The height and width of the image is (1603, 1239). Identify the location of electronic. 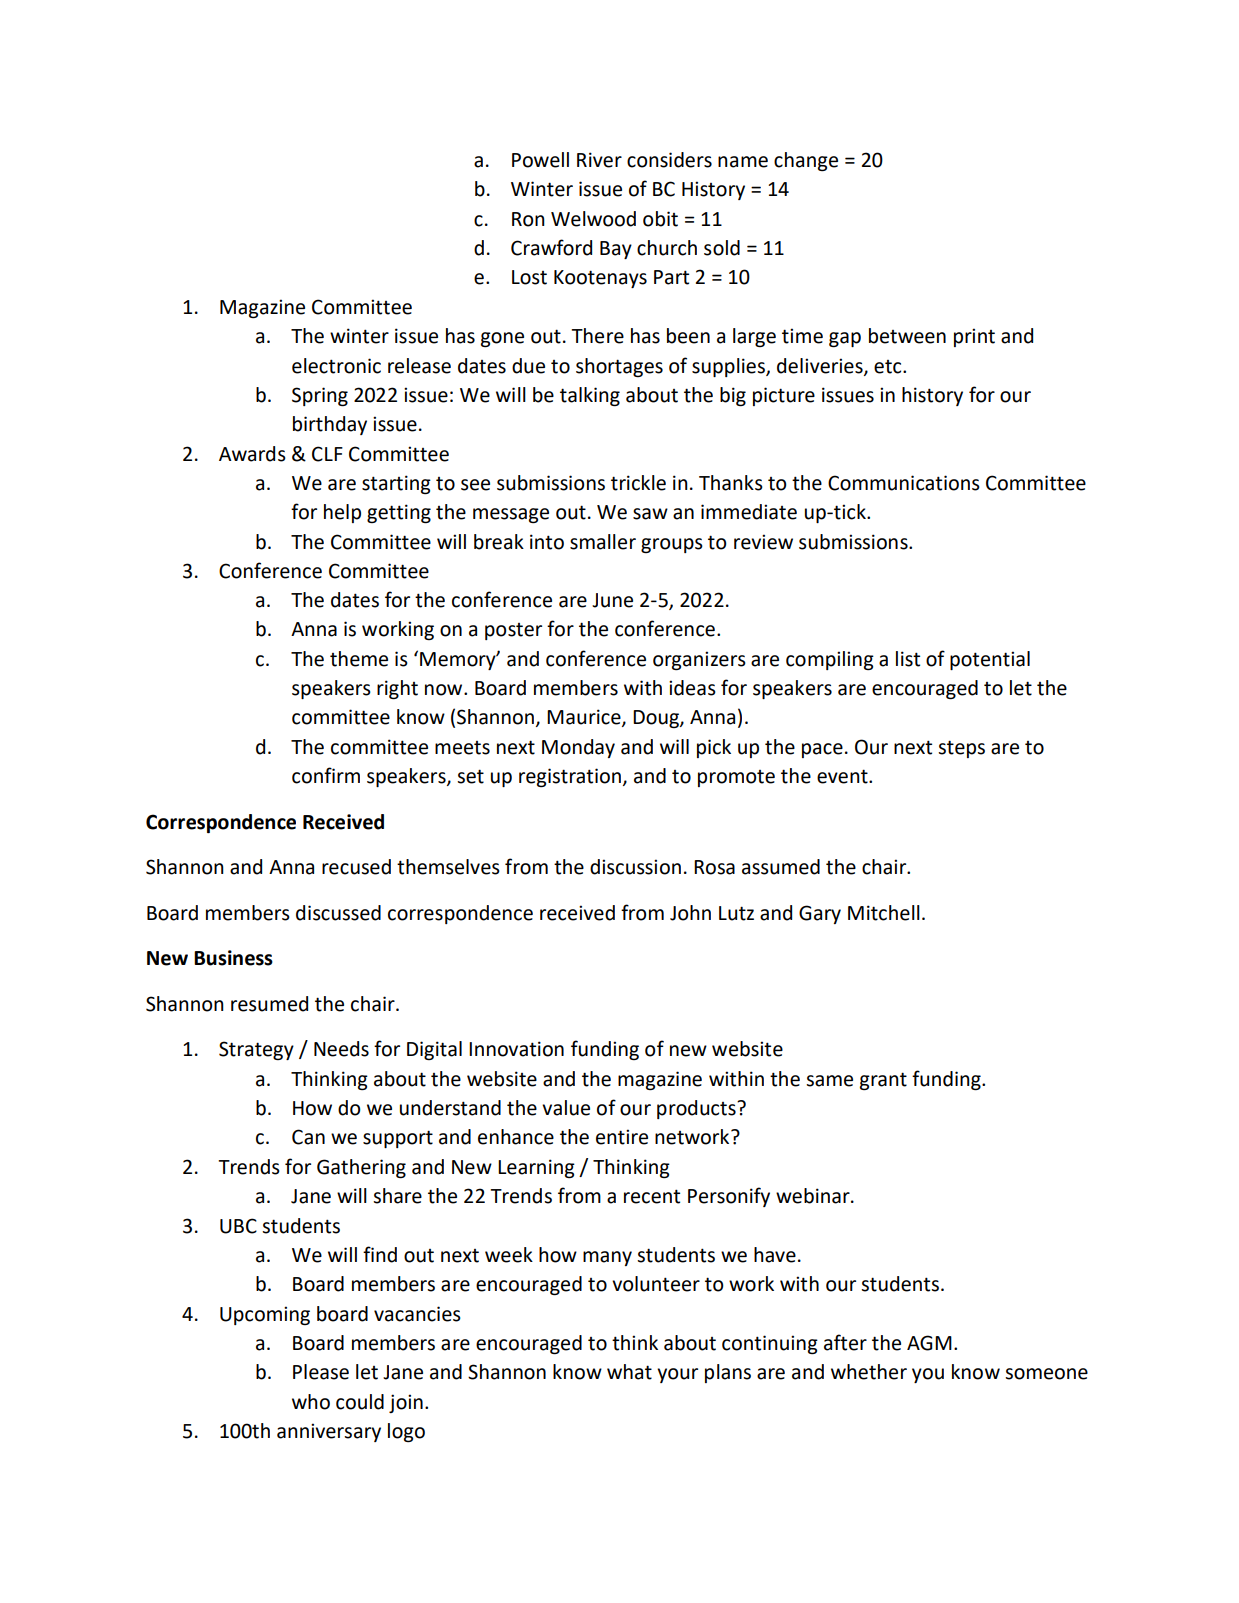
(336, 366).
